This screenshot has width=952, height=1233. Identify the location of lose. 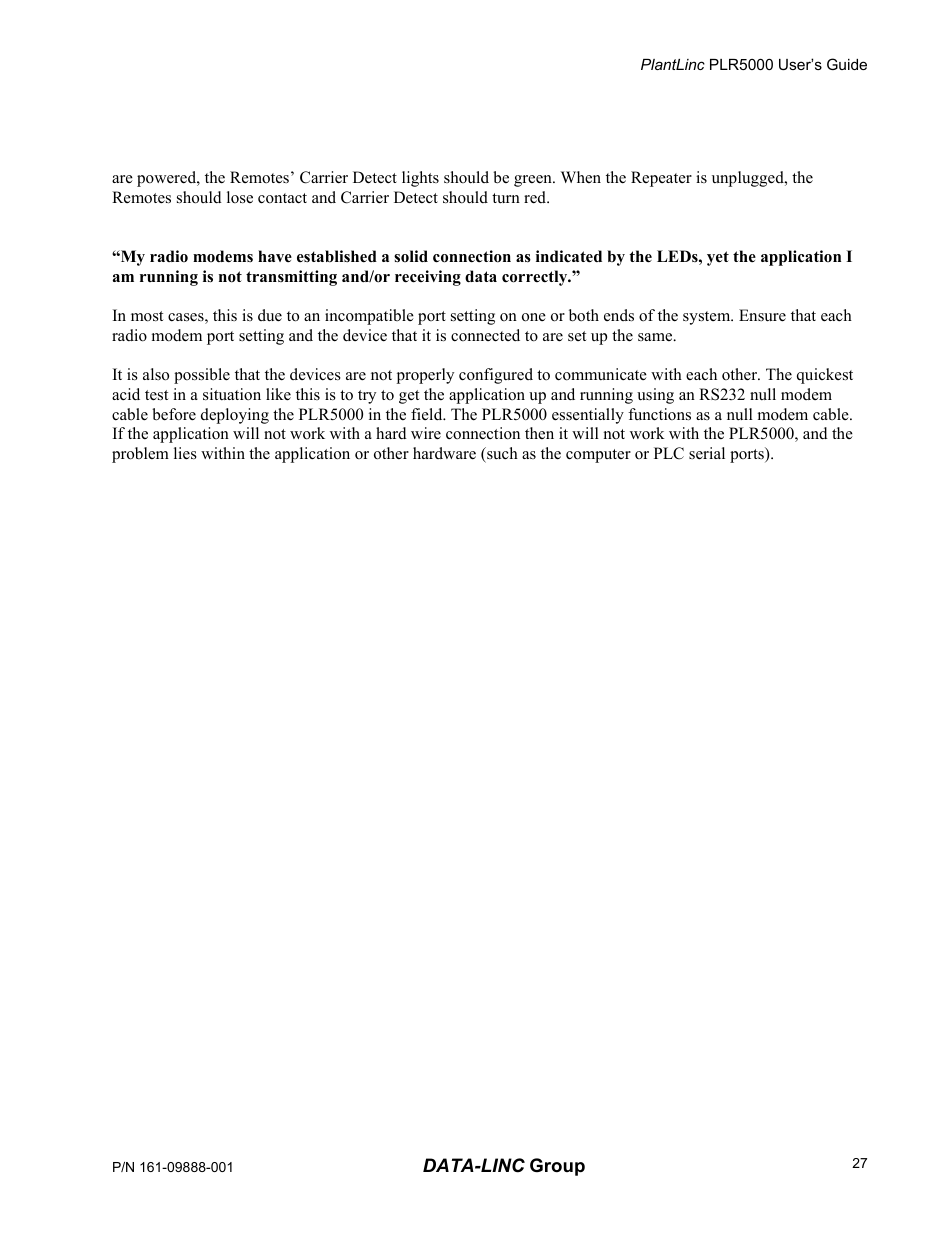
(240, 197).
